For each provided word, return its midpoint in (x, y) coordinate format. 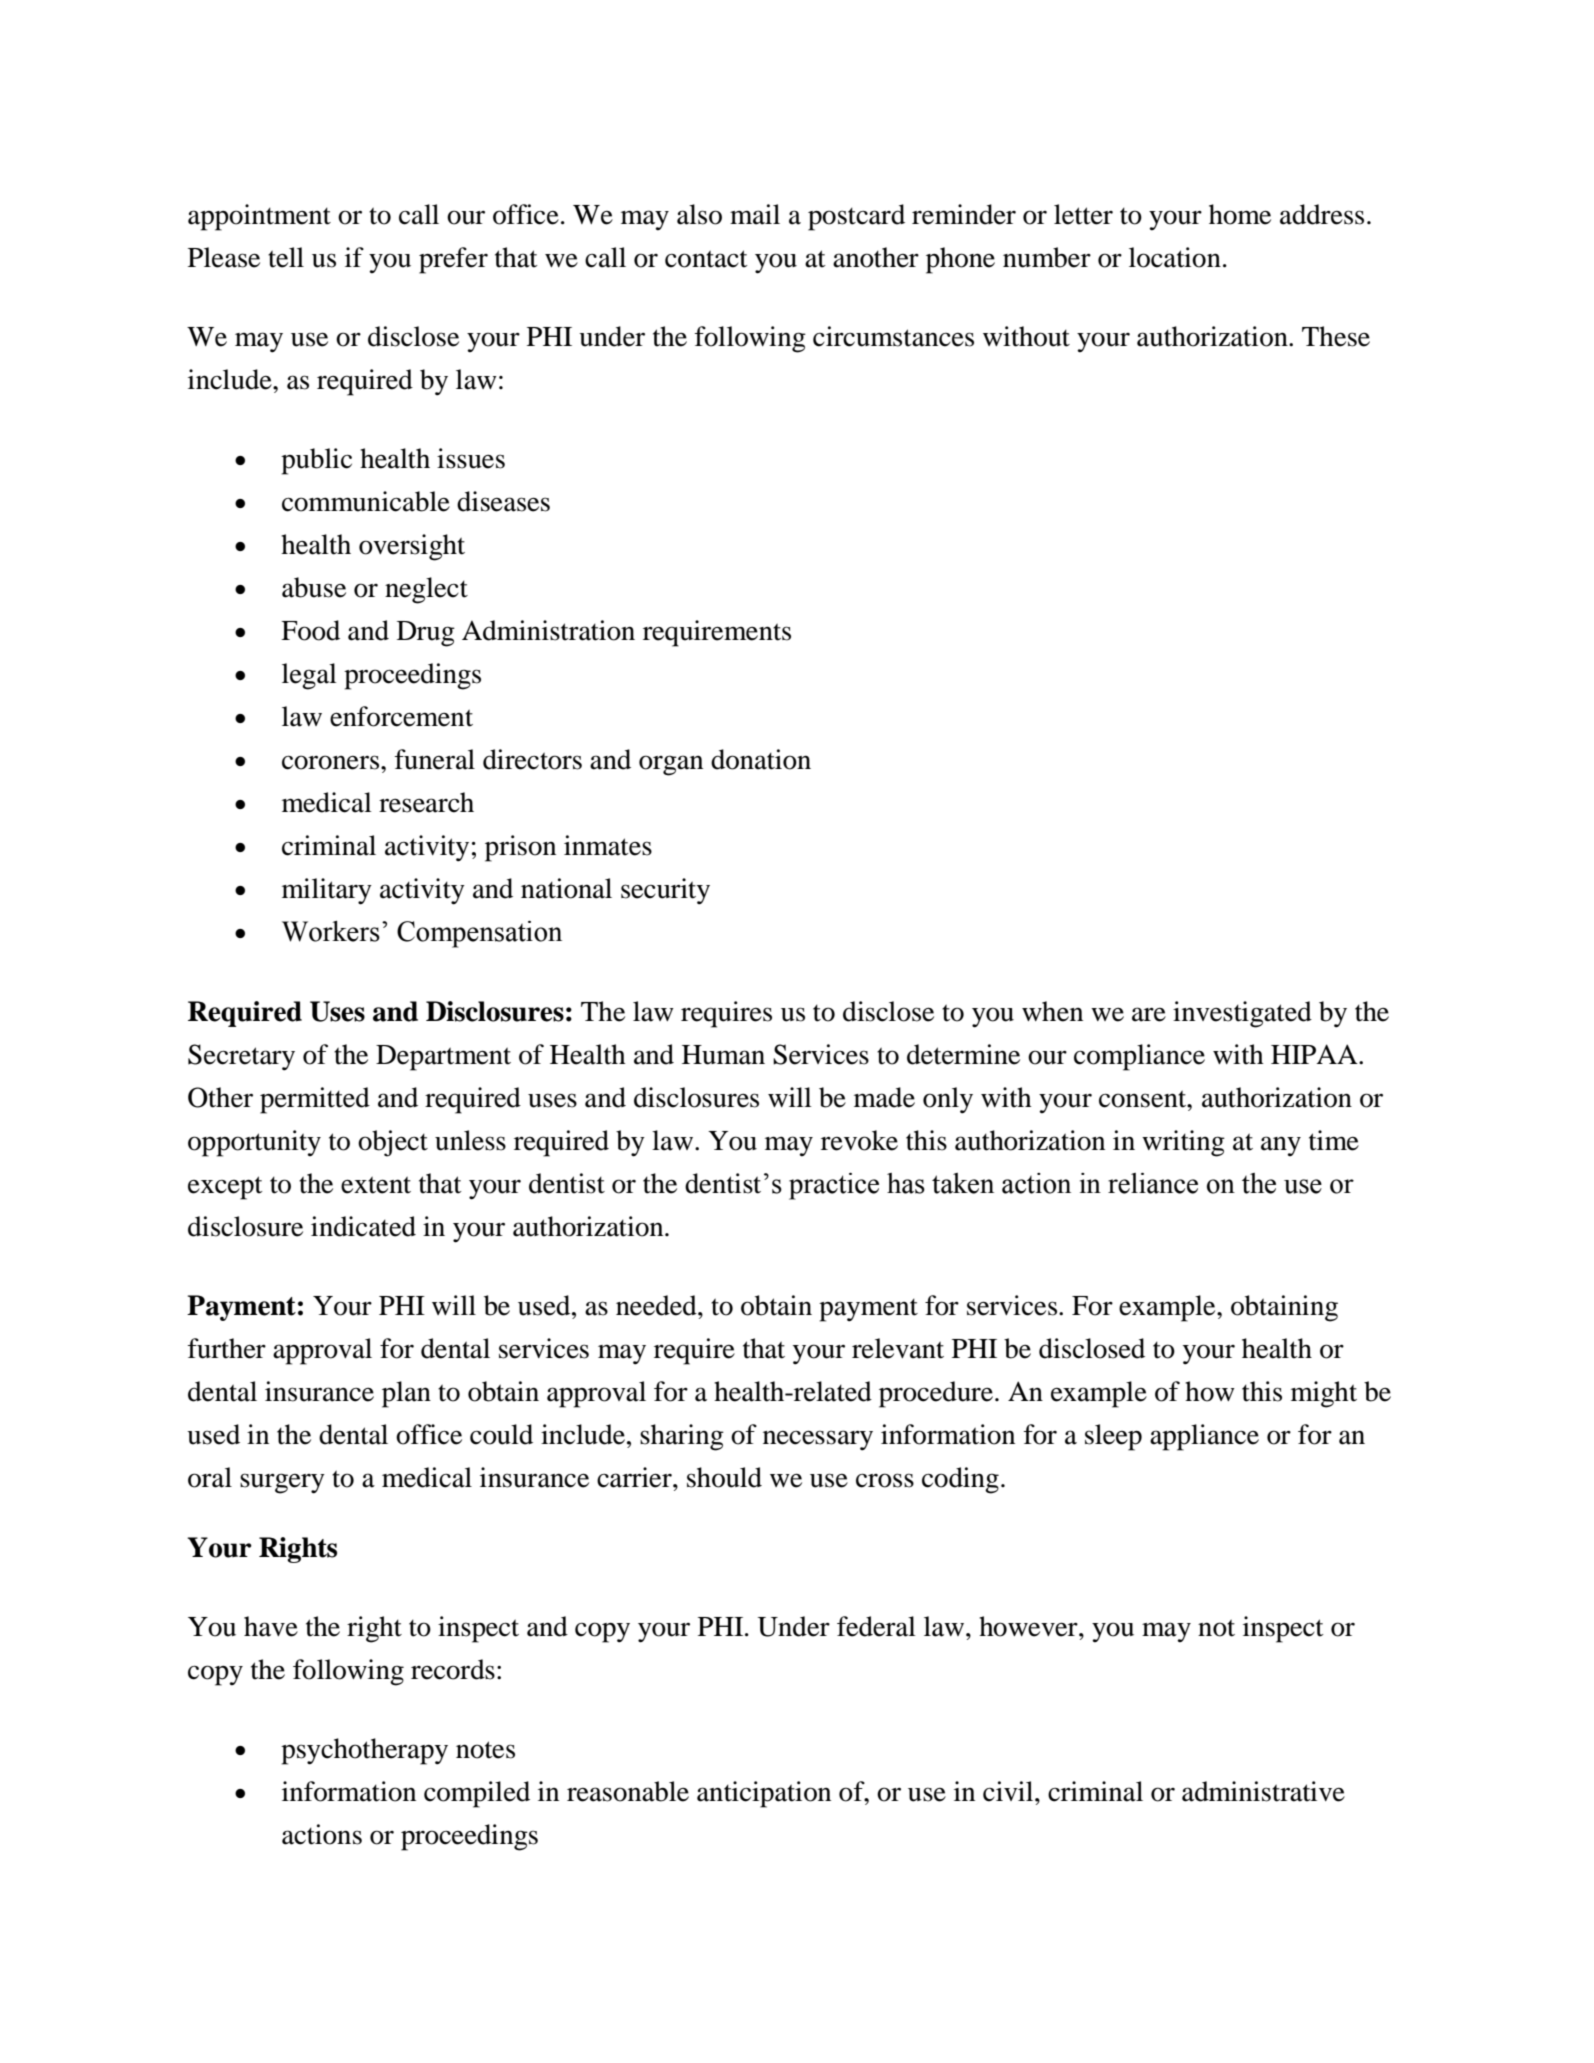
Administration (548, 630)
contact (706, 259)
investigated (1242, 1014)
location (1175, 257)
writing (1183, 1143)
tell (286, 257)
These (1336, 336)
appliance (1204, 1437)
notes (485, 1750)
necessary (818, 1440)
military (327, 891)
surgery (282, 1483)
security (665, 891)
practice (834, 1186)
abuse (314, 587)
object (393, 1143)
